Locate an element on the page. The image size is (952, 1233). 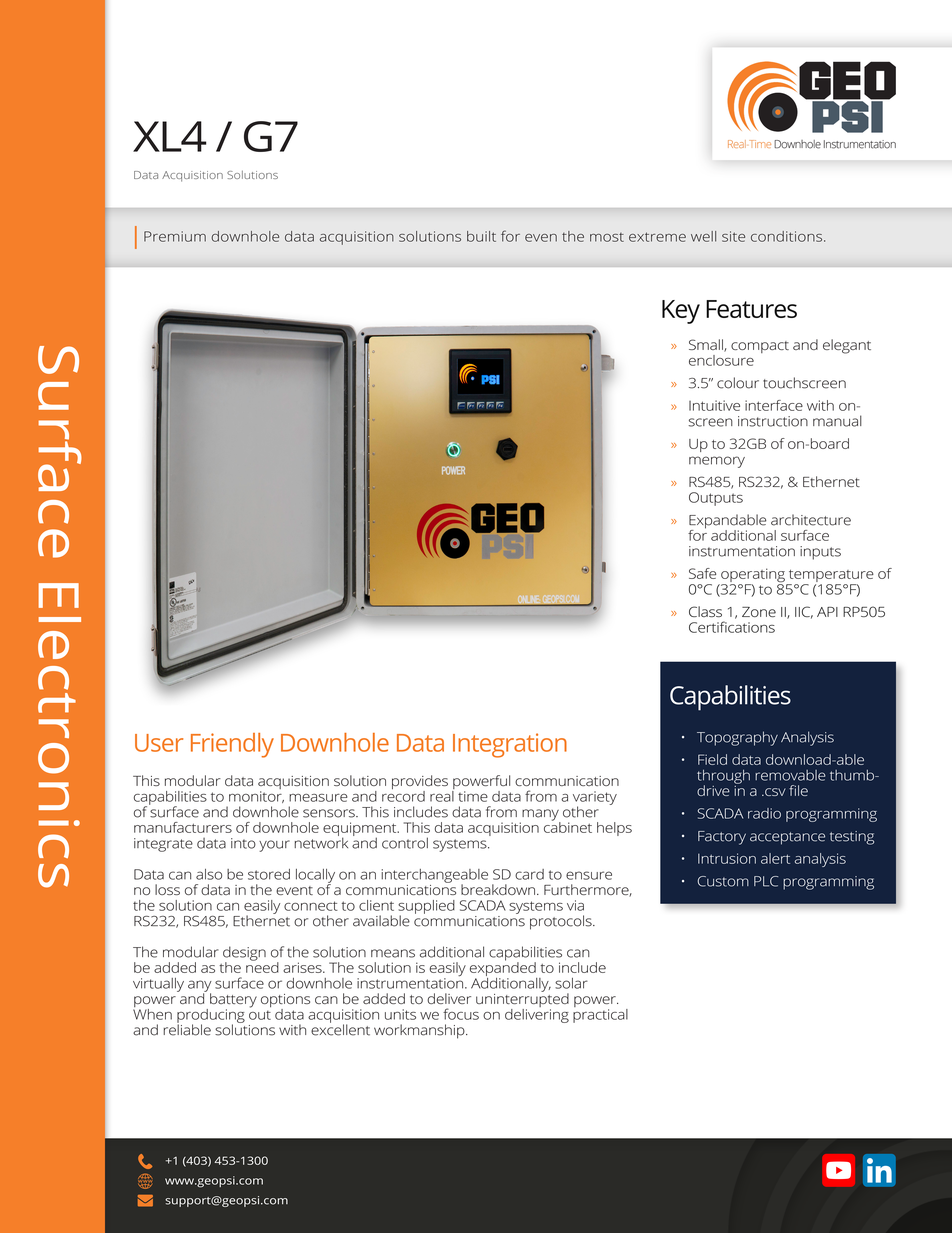
built is located at coordinates (481, 236).
